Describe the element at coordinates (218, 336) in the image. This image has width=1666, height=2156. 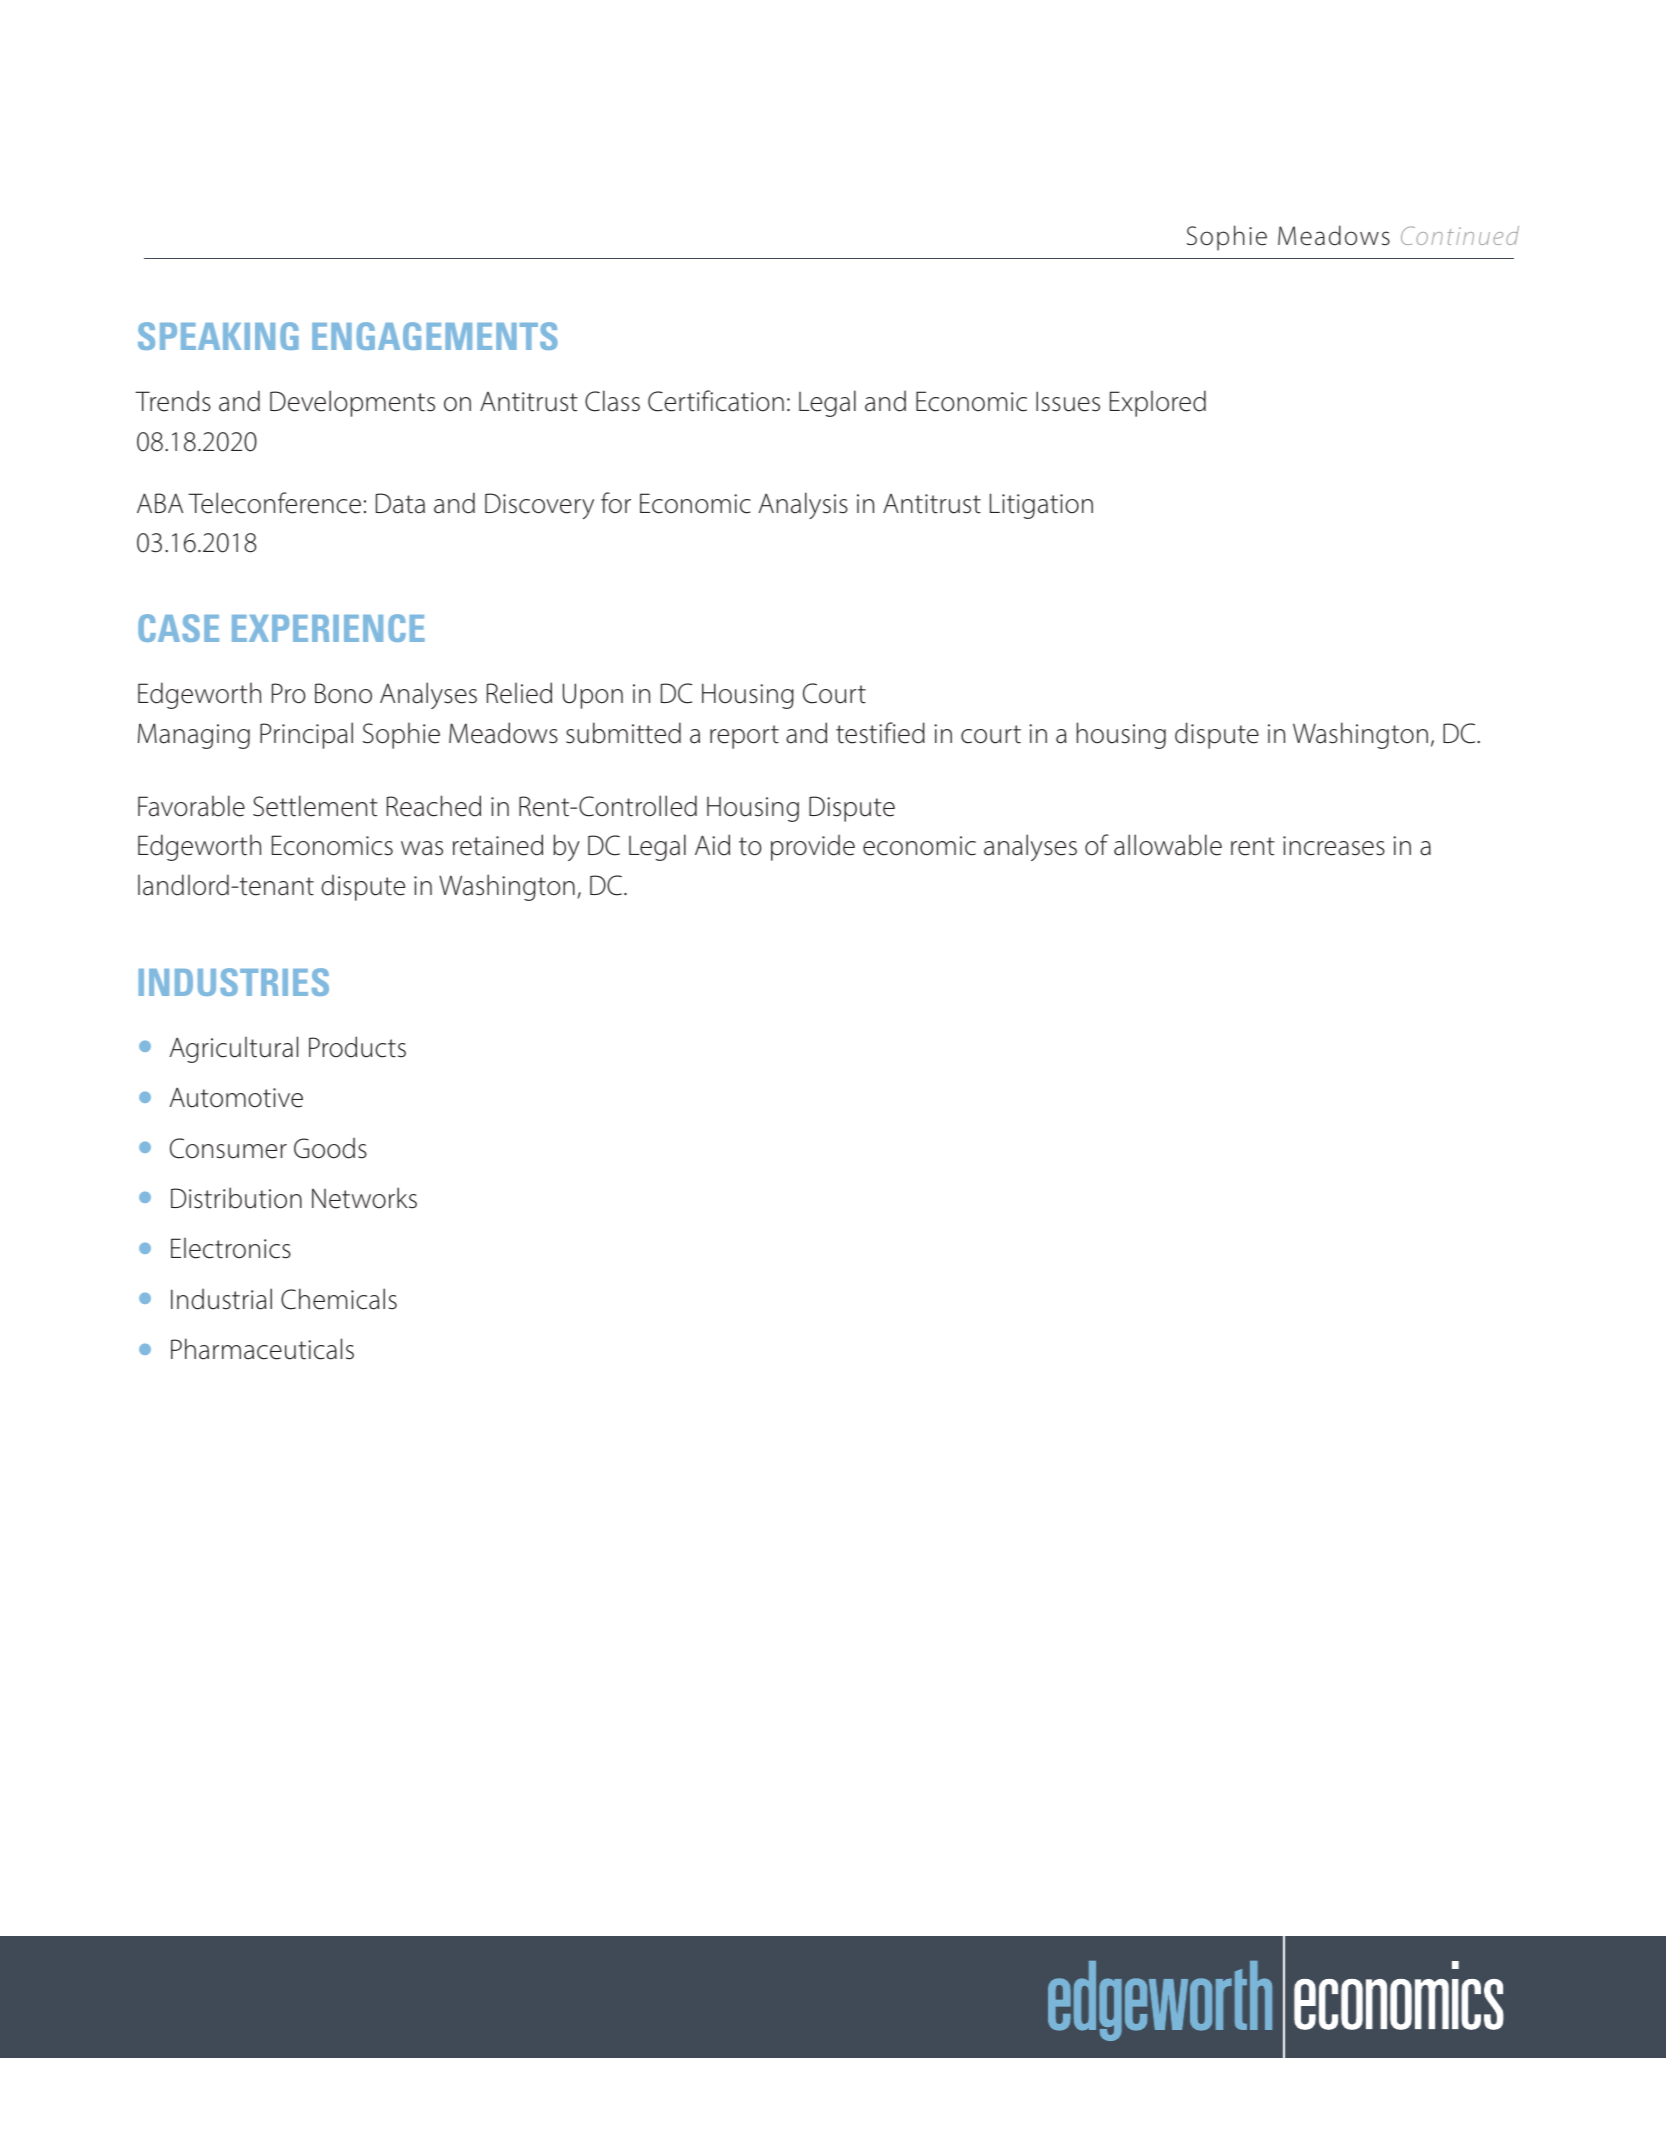
I see `SPEAKING` at that location.
